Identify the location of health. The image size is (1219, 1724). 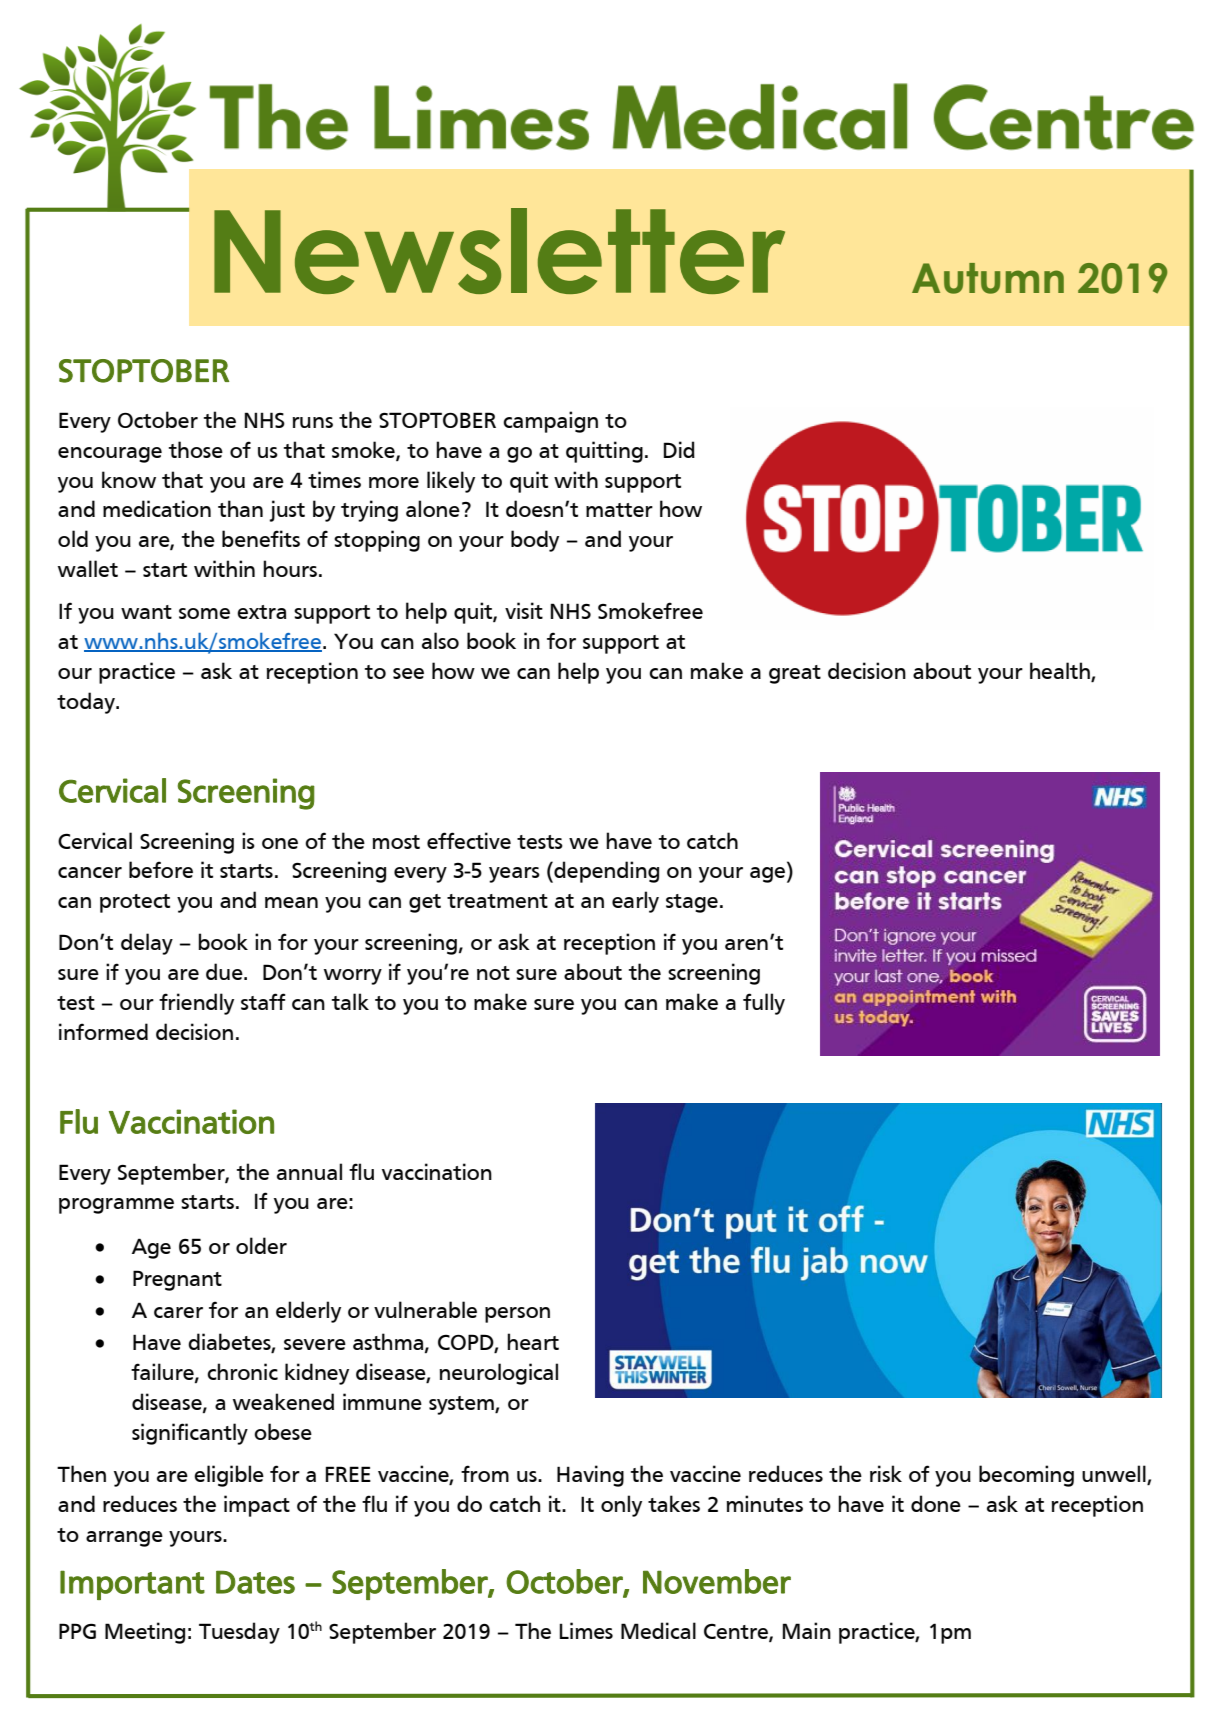
(1061, 672).
